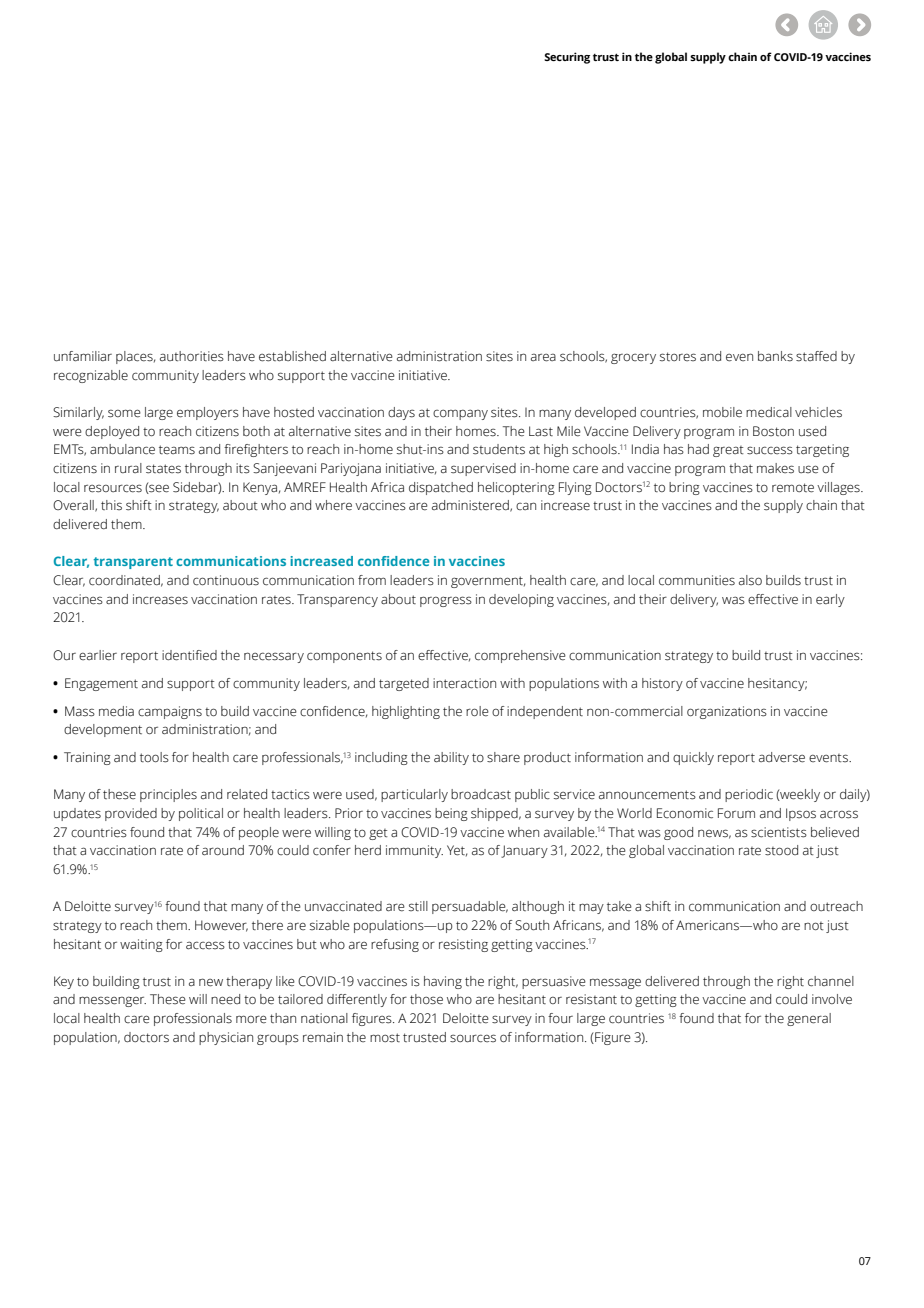 Image resolution: width=924 pixels, height=1308 pixels. Describe the element at coordinates (477, 711) in the screenshot. I see `role` at that location.
